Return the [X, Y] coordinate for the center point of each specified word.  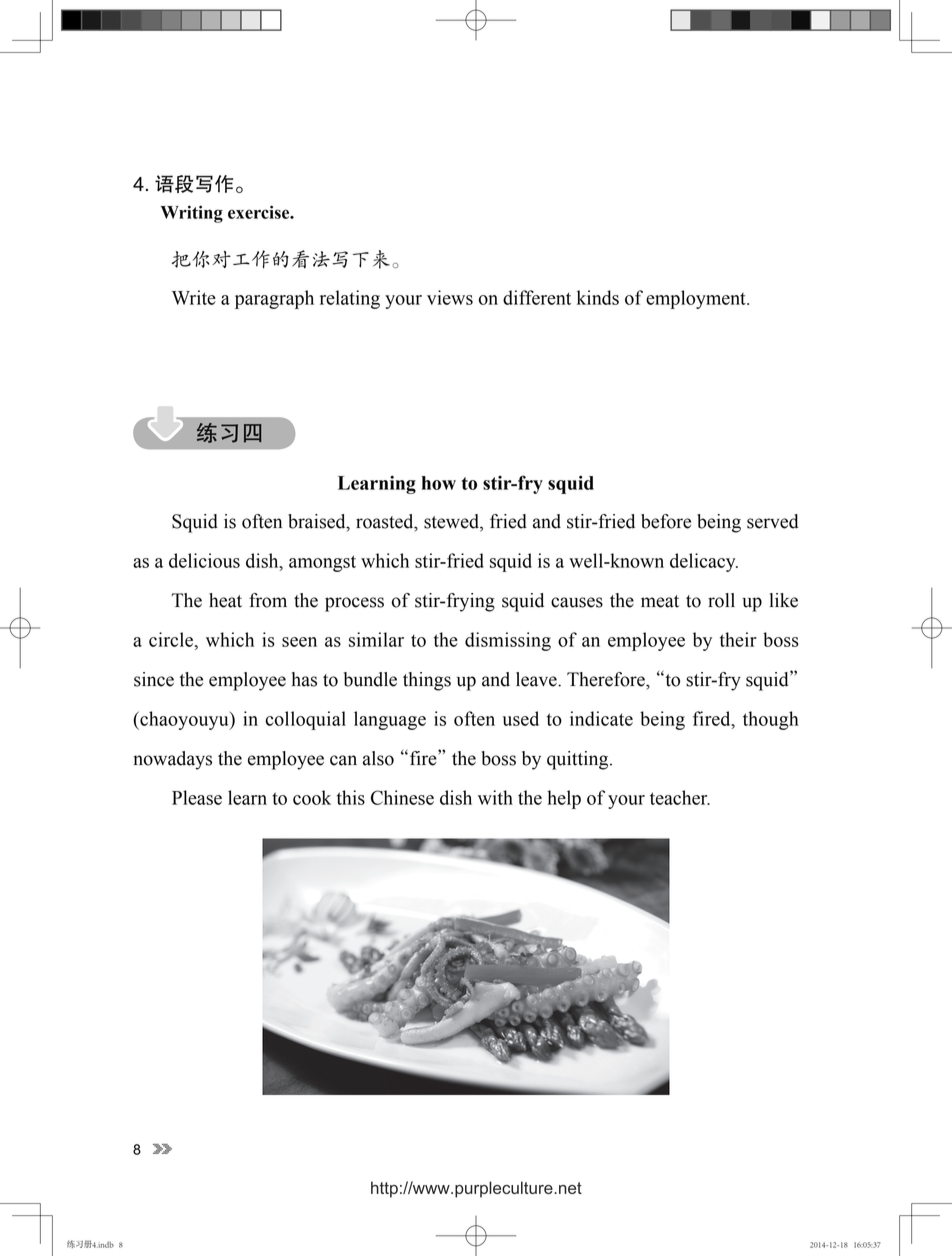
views [450, 297]
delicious [204, 560]
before [666, 521]
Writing [192, 214]
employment [697, 299]
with [495, 797]
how [439, 483]
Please [197, 797]
